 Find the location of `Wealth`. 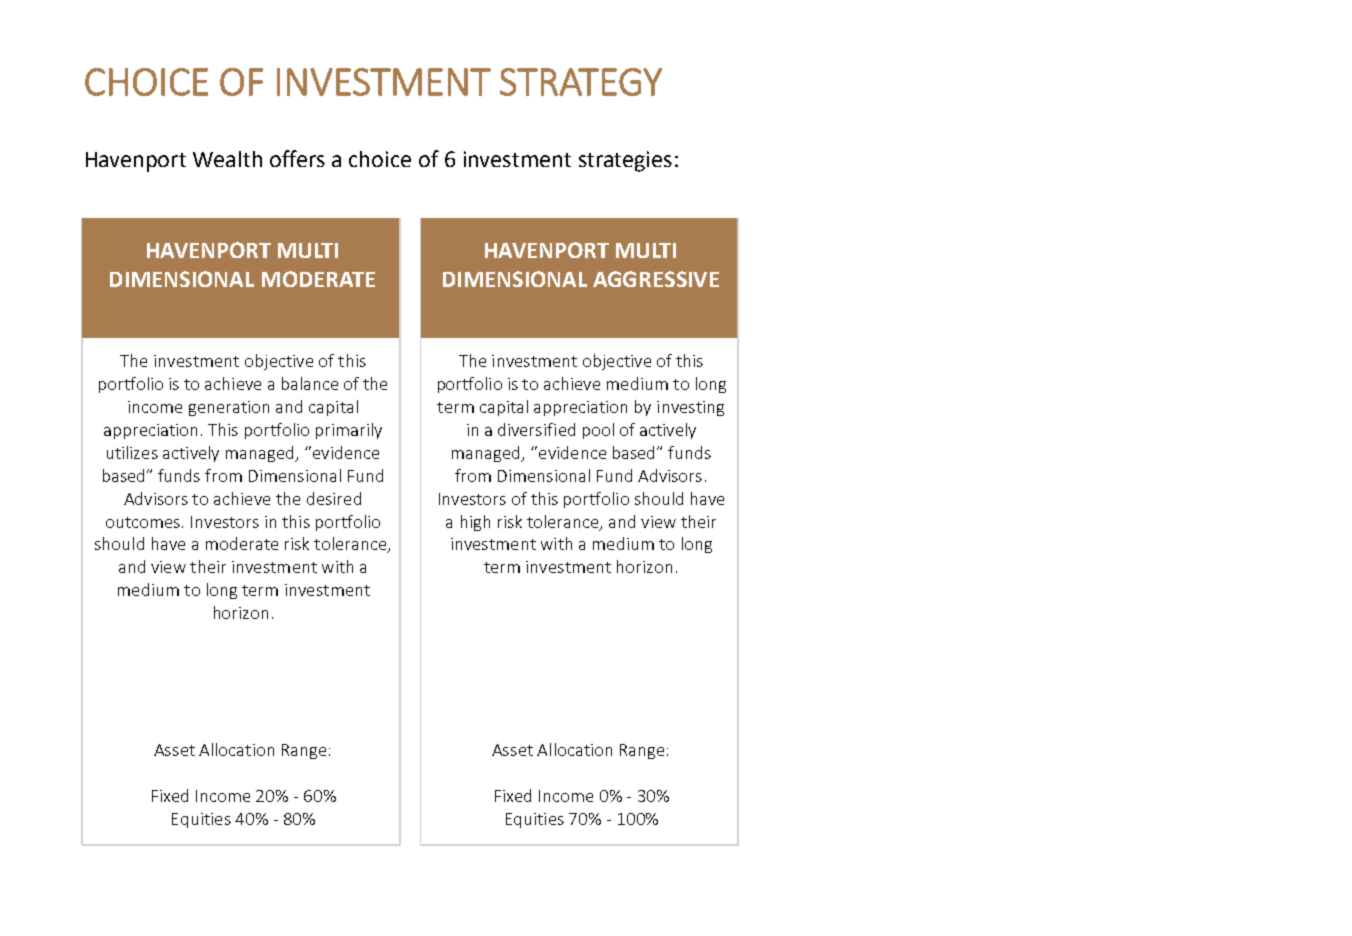

Wealth is located at coordinates (227, 159).
